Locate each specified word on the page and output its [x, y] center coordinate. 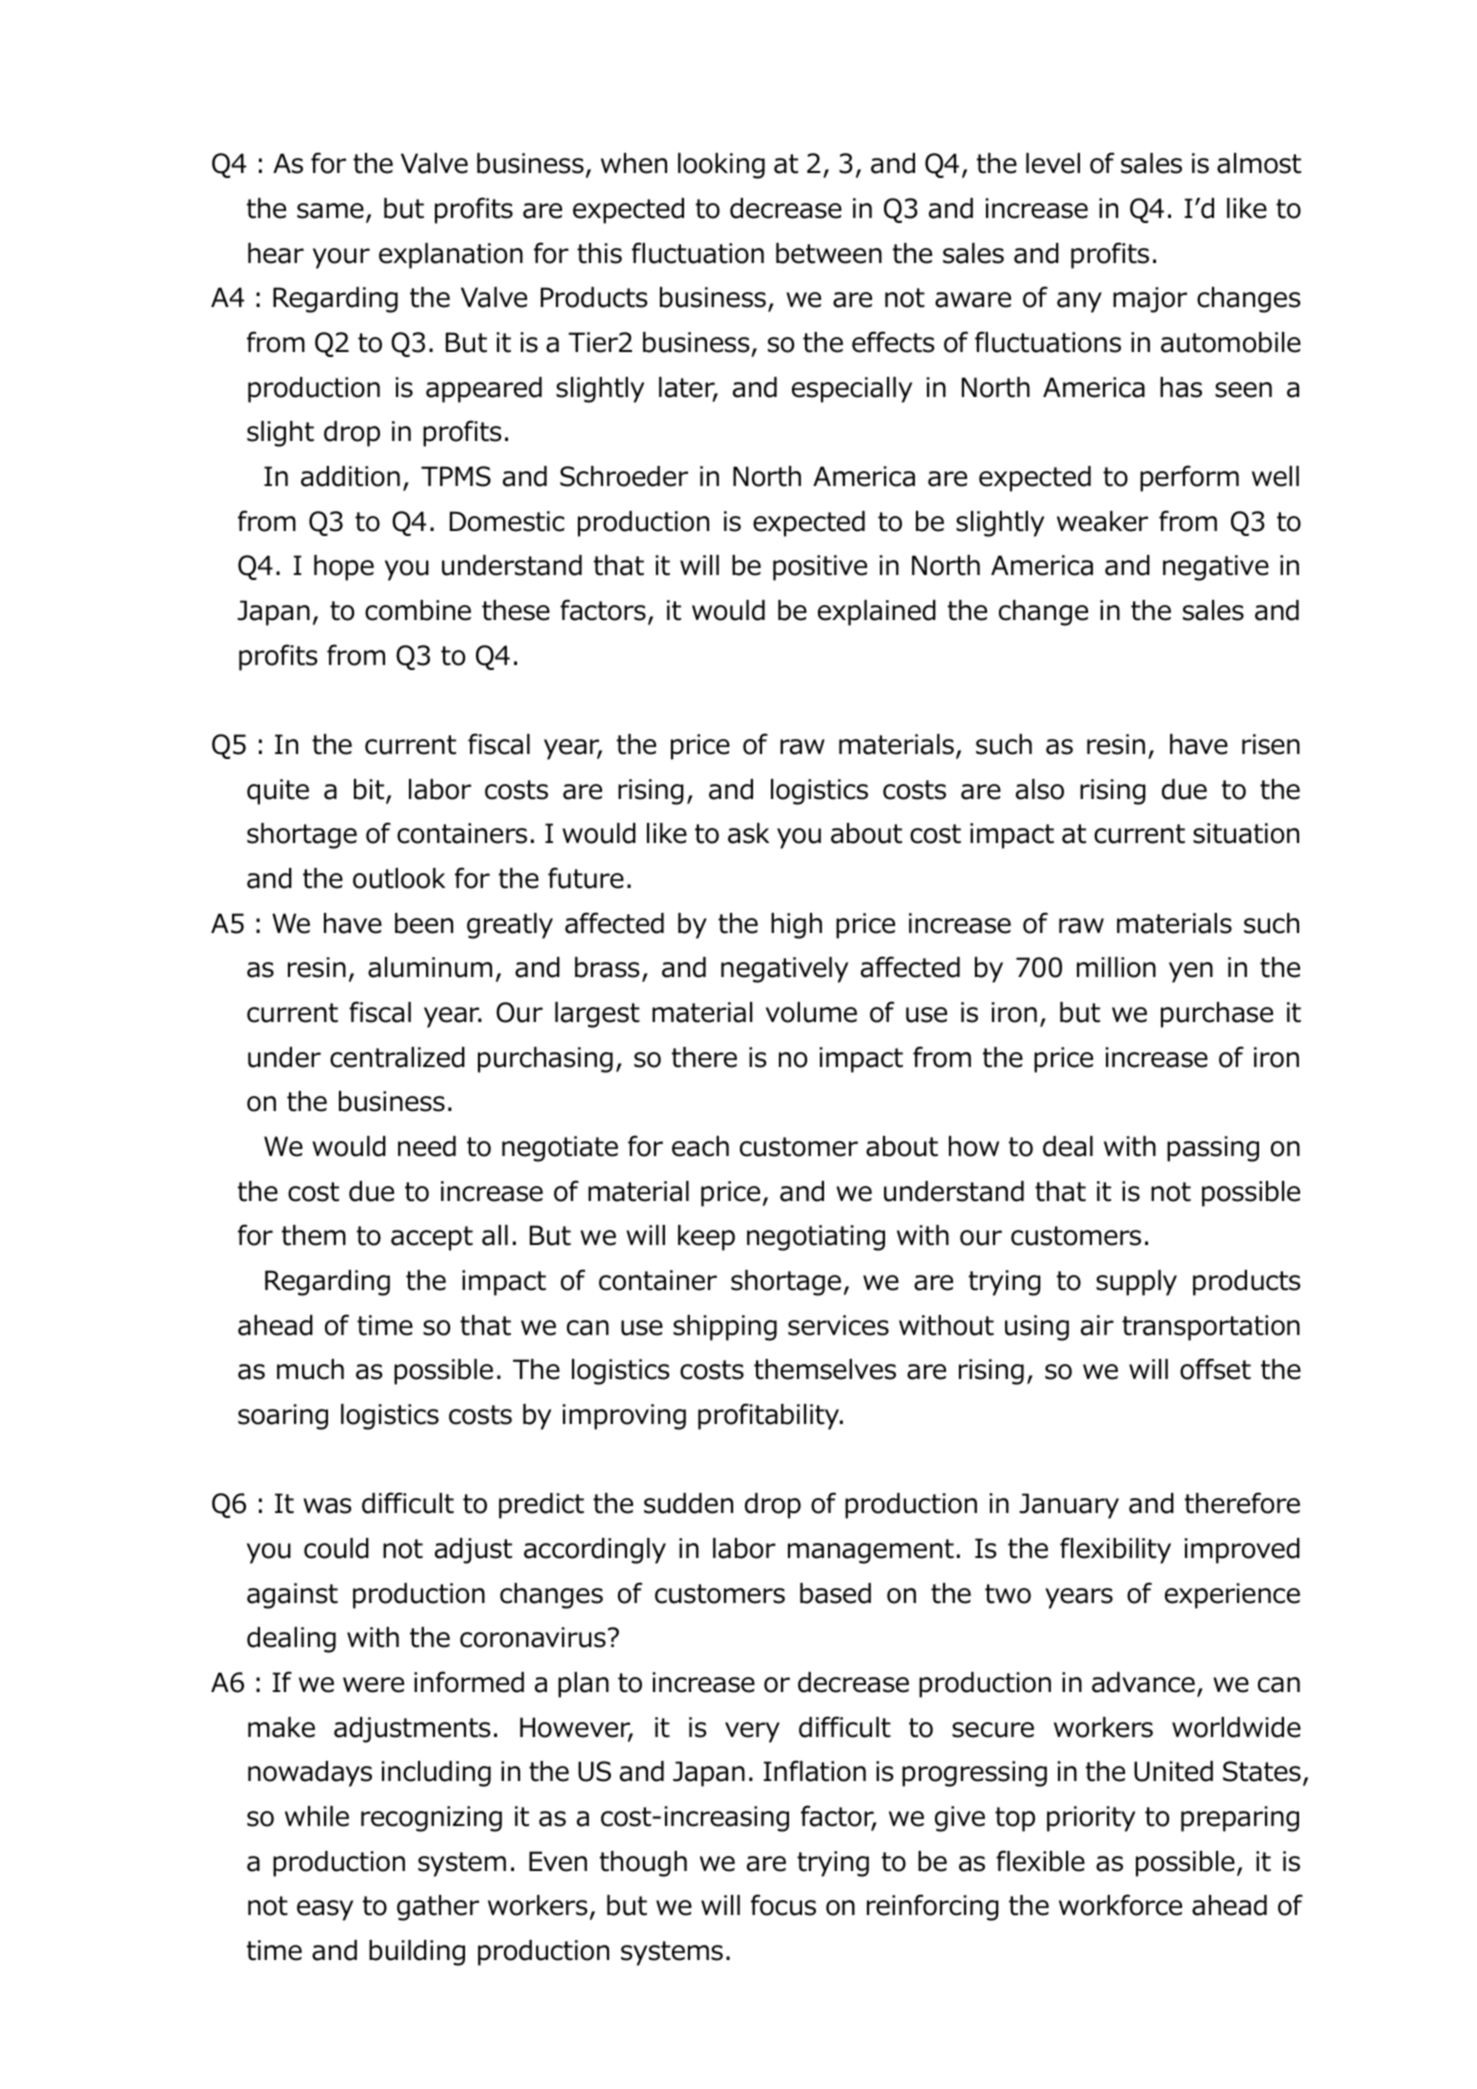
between [829, 253]
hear [276, 253]
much [310, 1369]
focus [783, 1905]
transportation [1211, 1328]
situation [1246, 833]
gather [438, 1908]
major [1150, 300]
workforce [1120, 1905]
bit [370, 790]
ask [748, 833]
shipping [725, 1328]
